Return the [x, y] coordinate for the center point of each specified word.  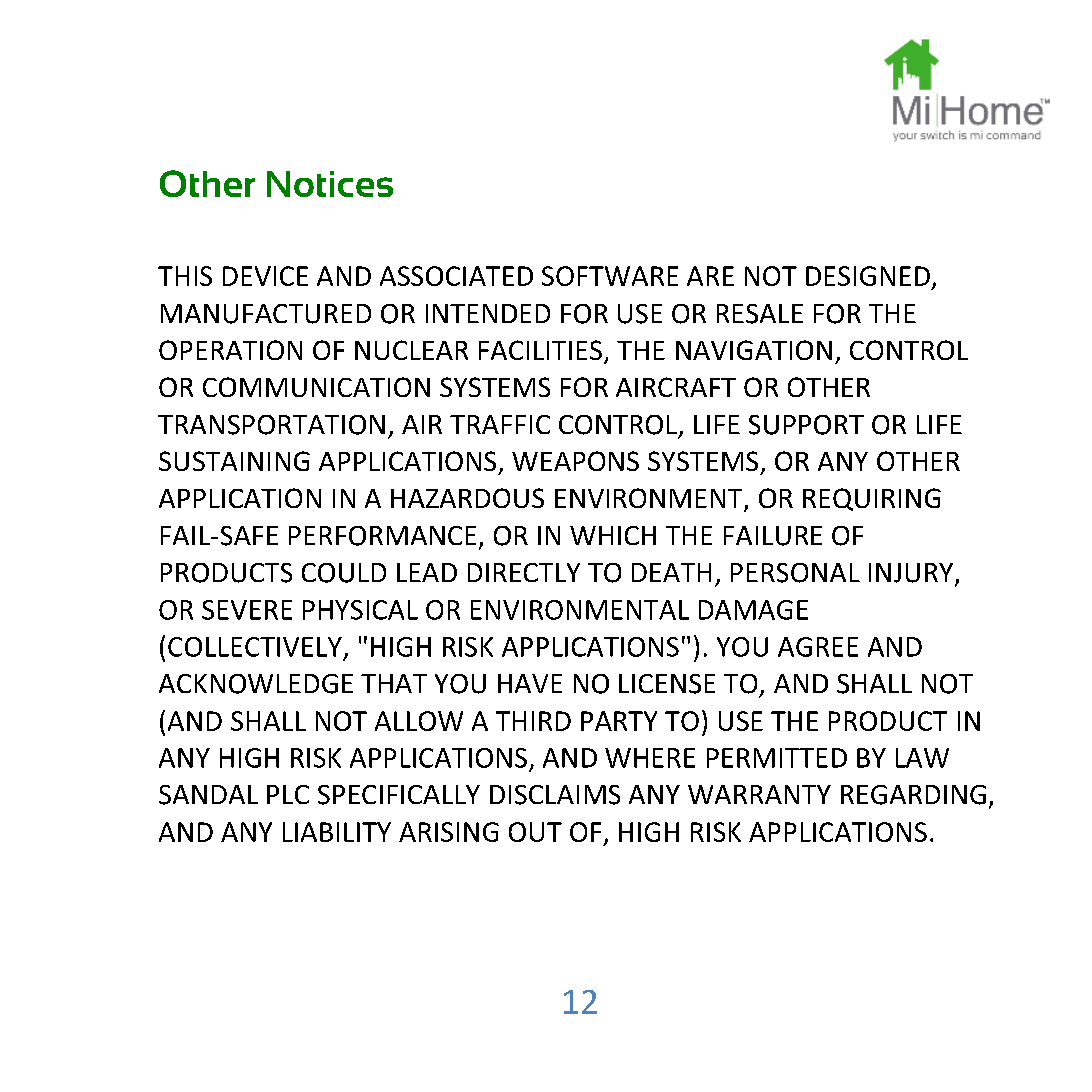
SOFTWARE [610, 276]
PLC [288, 794]
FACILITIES [540, 350]
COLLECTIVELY [255, 647]
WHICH [613, 535]
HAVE [530, 683]
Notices [330, 184]
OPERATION [230, 350]
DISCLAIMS [555, 795]
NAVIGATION [754, 350]
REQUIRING [872, 499]
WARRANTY [759, 794]
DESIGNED [868, 276]
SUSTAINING [234, 461]
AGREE [818, 647]
